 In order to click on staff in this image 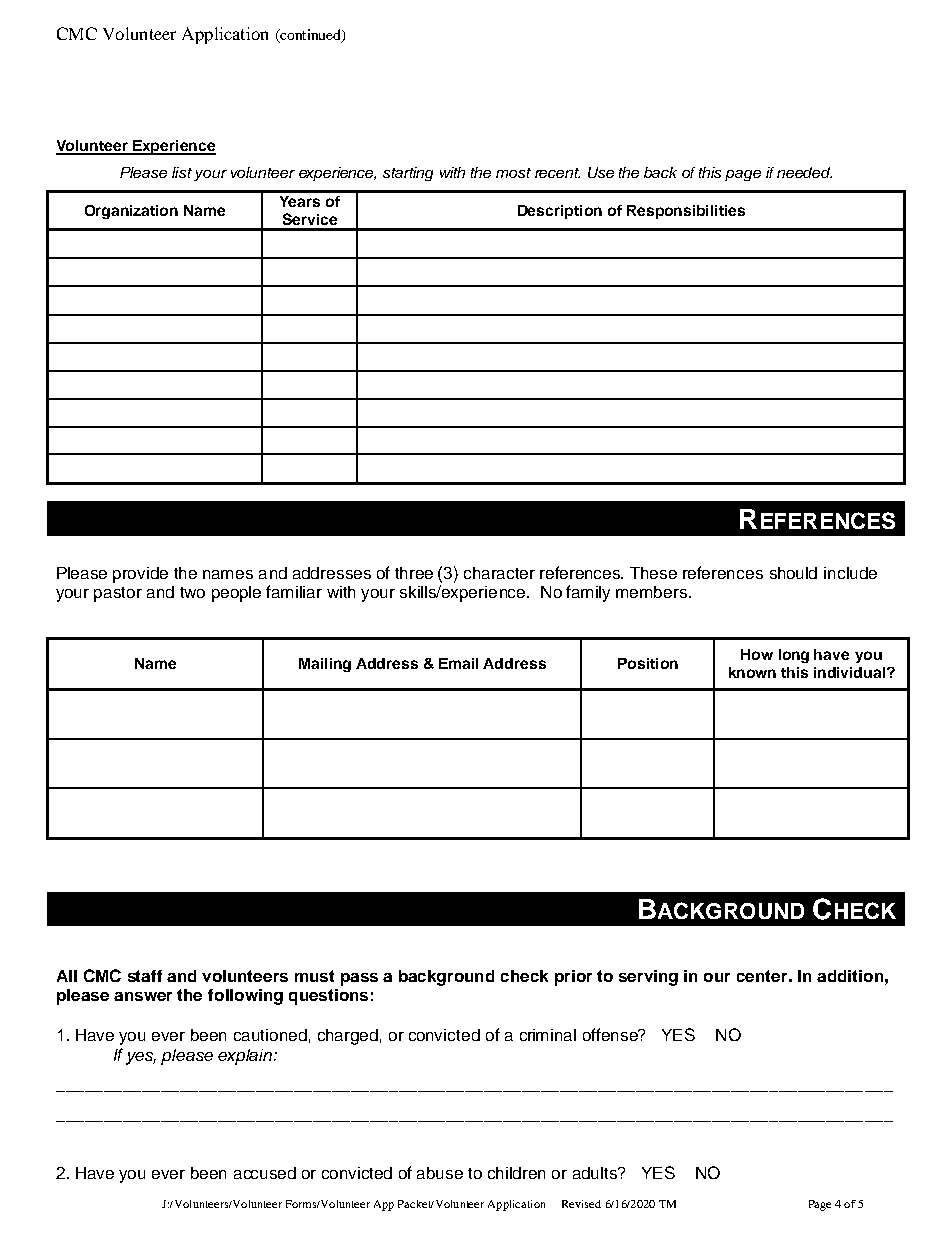, I will do `click(145, 976)`.
